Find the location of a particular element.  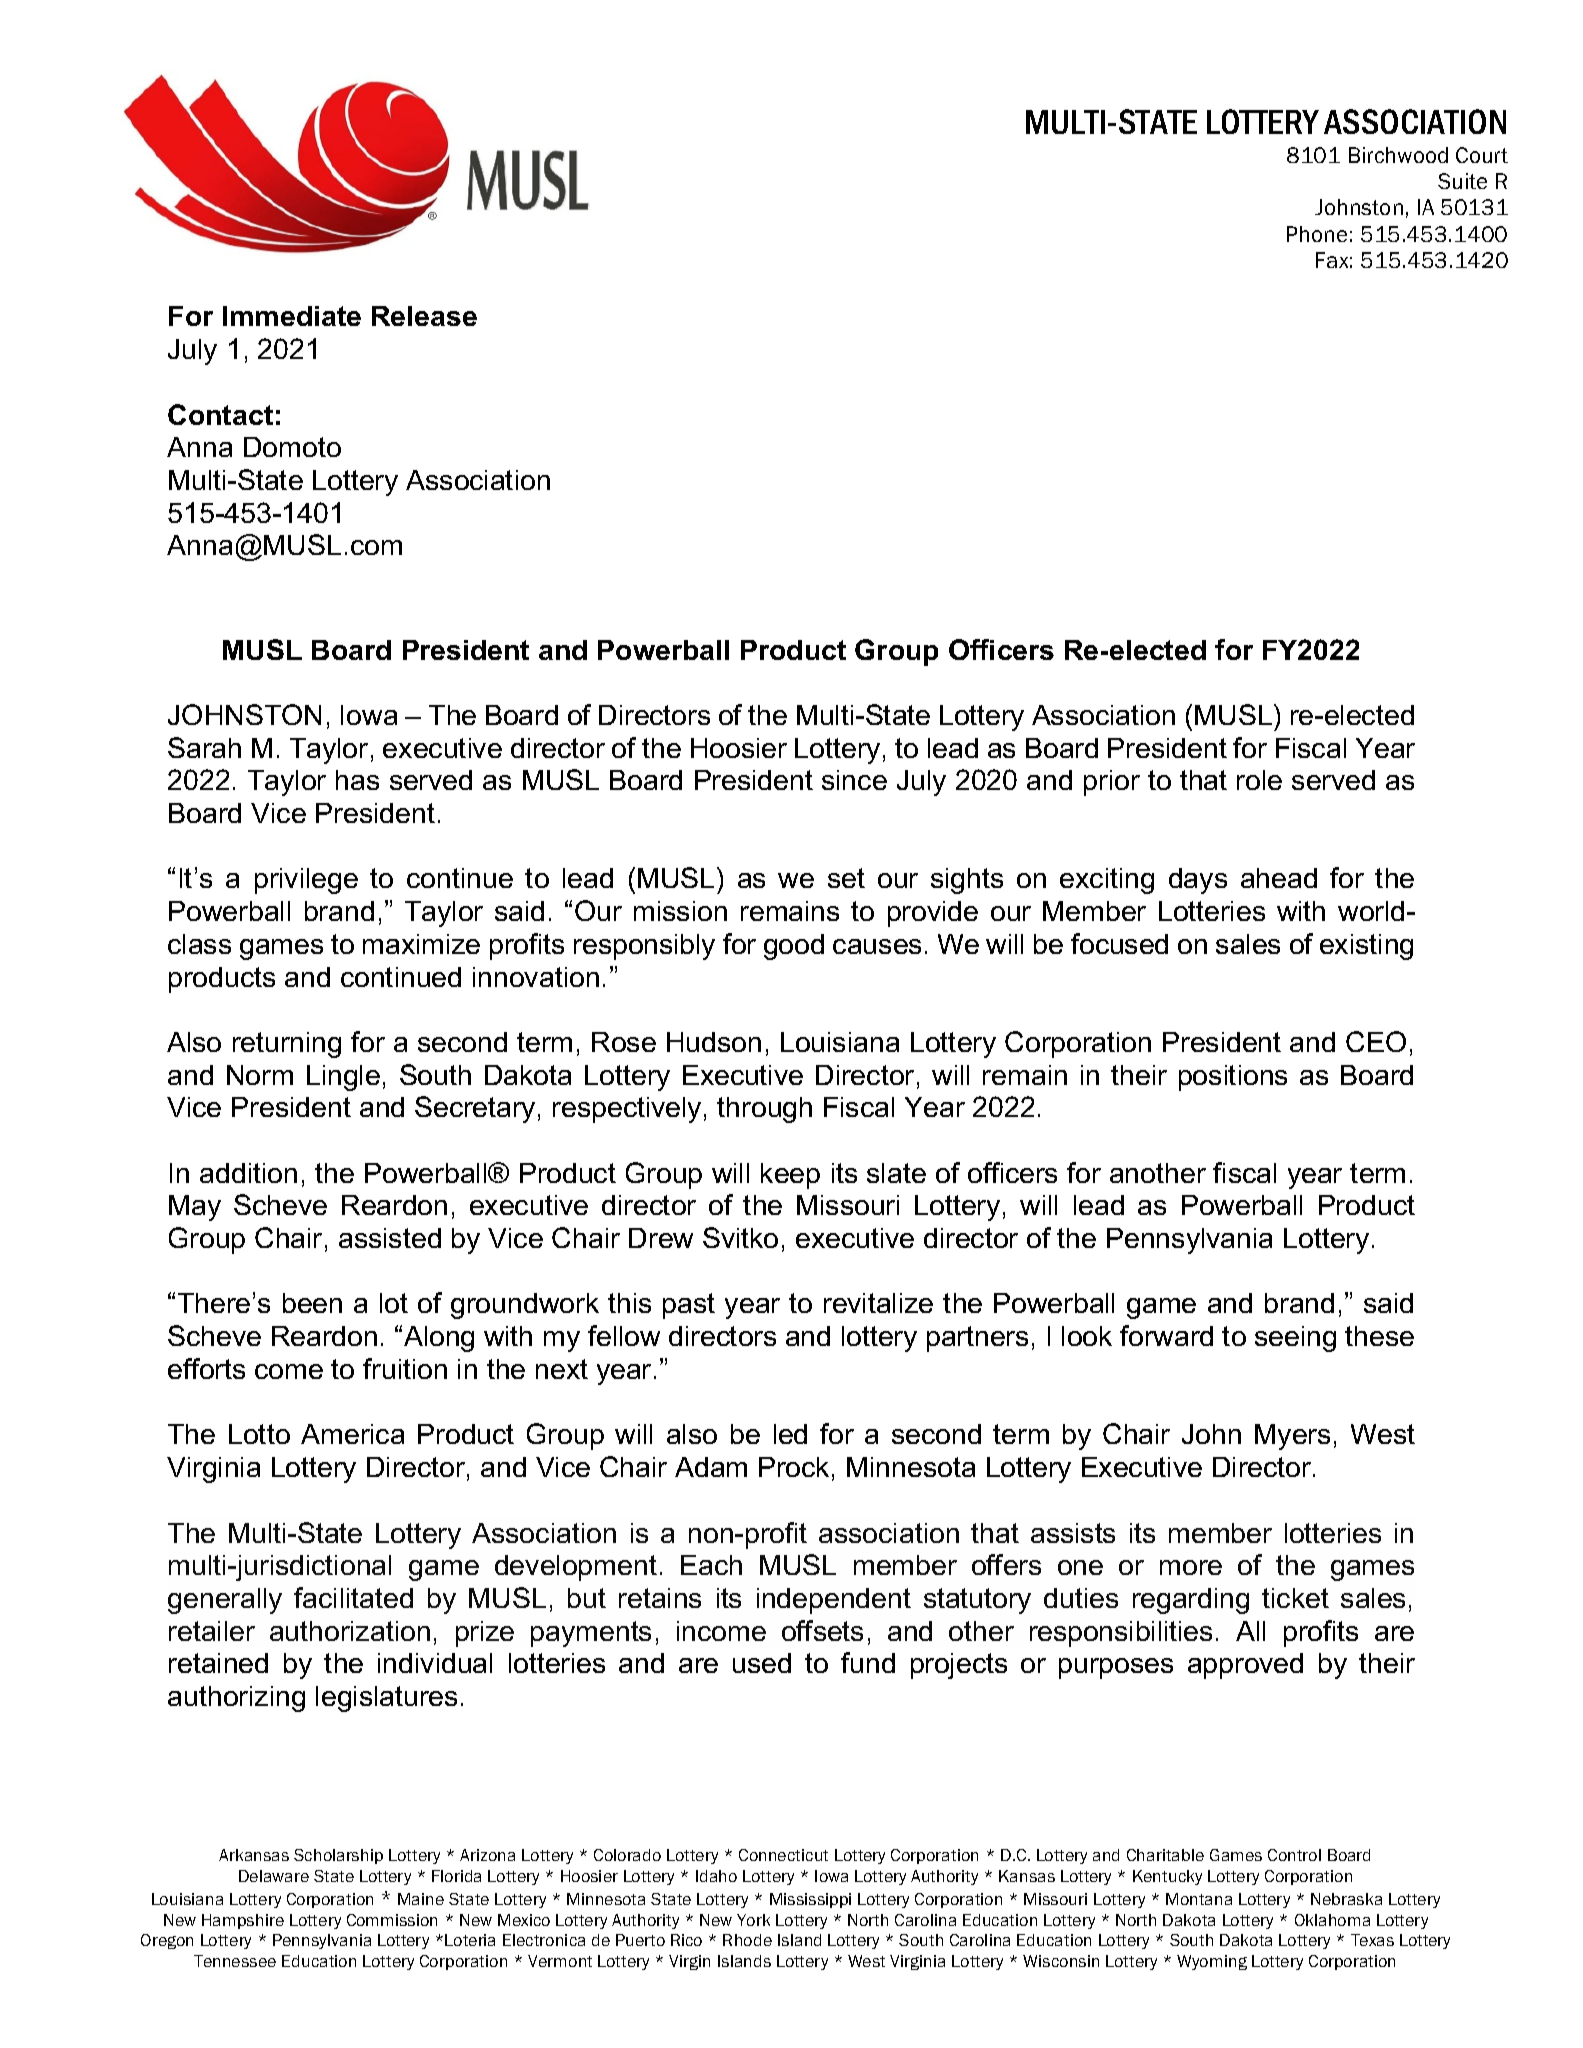

CEO is located at coordinates (1376, 1041).
